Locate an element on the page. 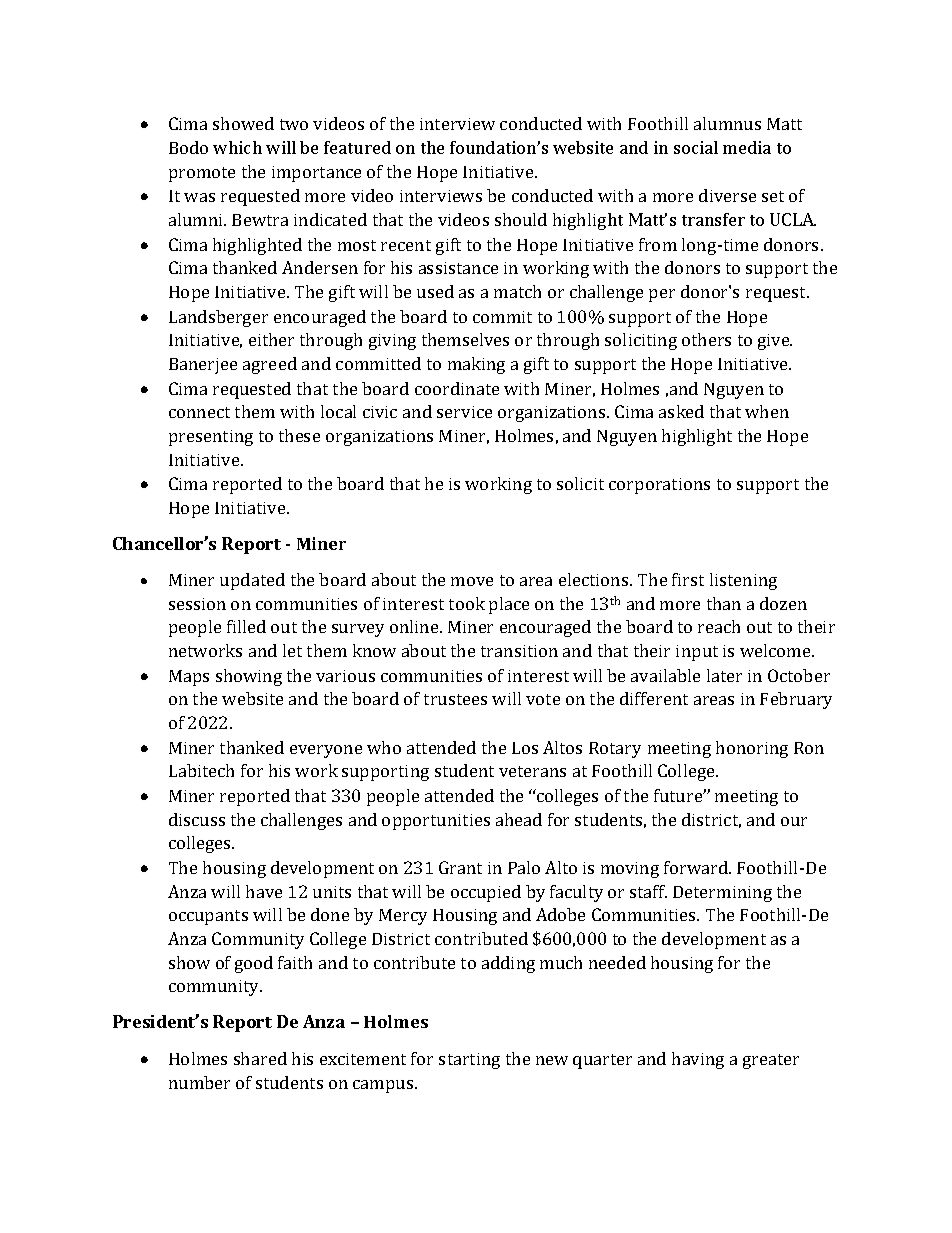 The width and height of the image is (952, 1233). making is located at coordinates (476, 365).
